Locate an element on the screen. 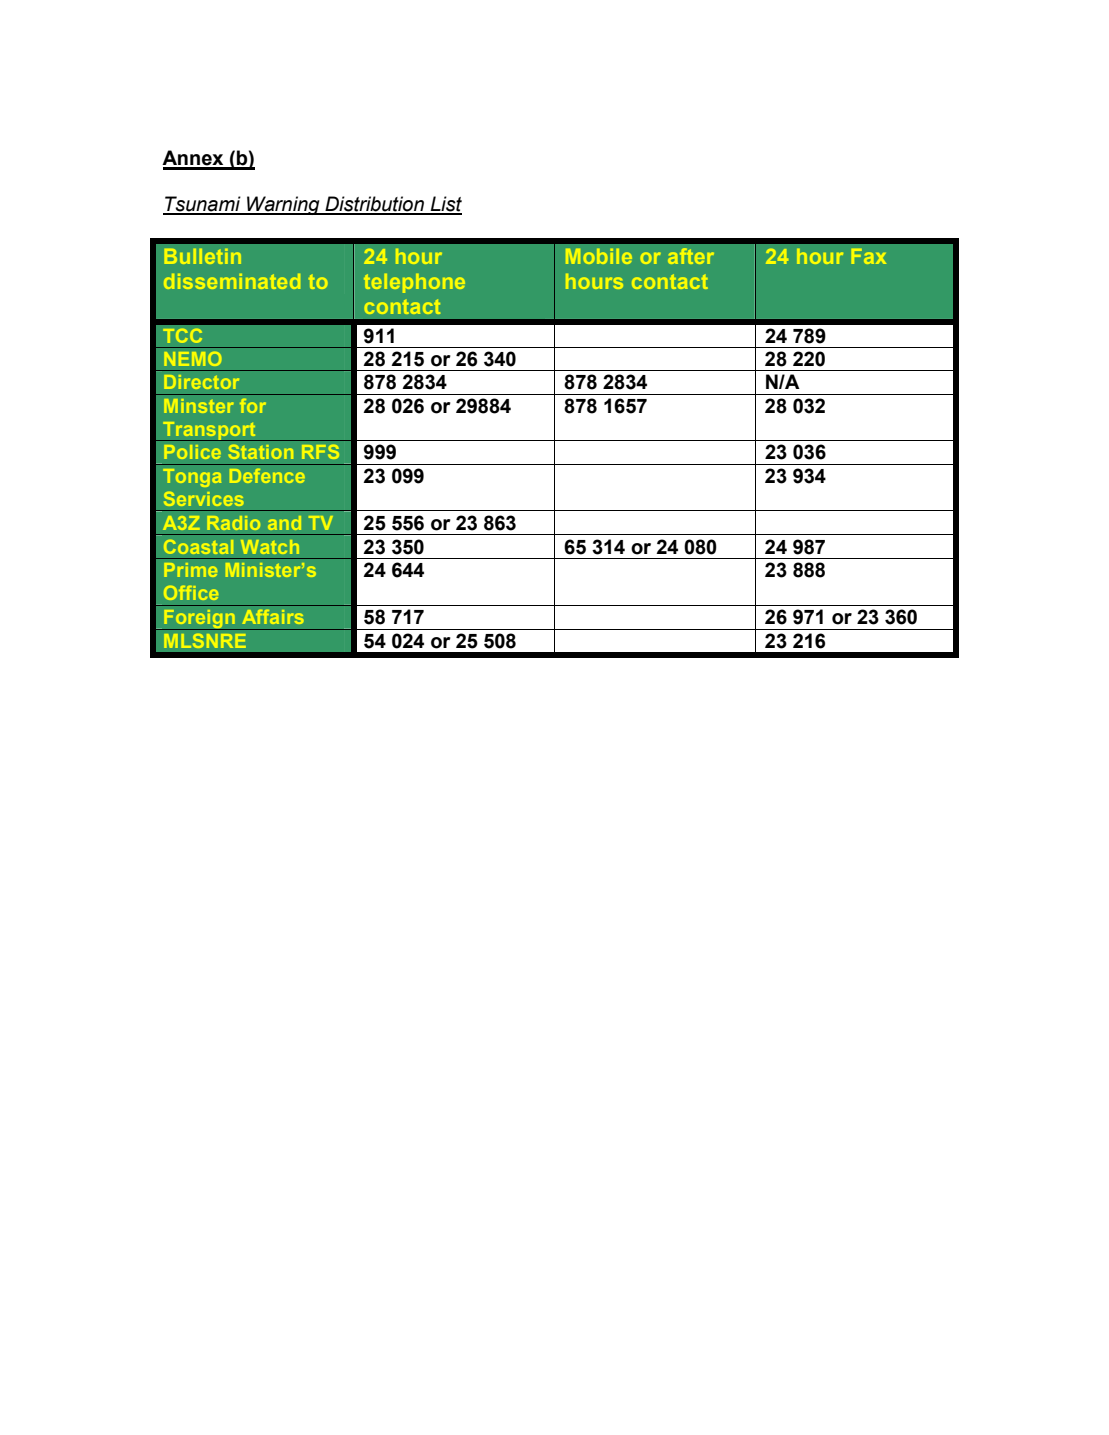 The width and height of the screenshot is (1109, 1435). Minster is located at coordinates (199, 406).
